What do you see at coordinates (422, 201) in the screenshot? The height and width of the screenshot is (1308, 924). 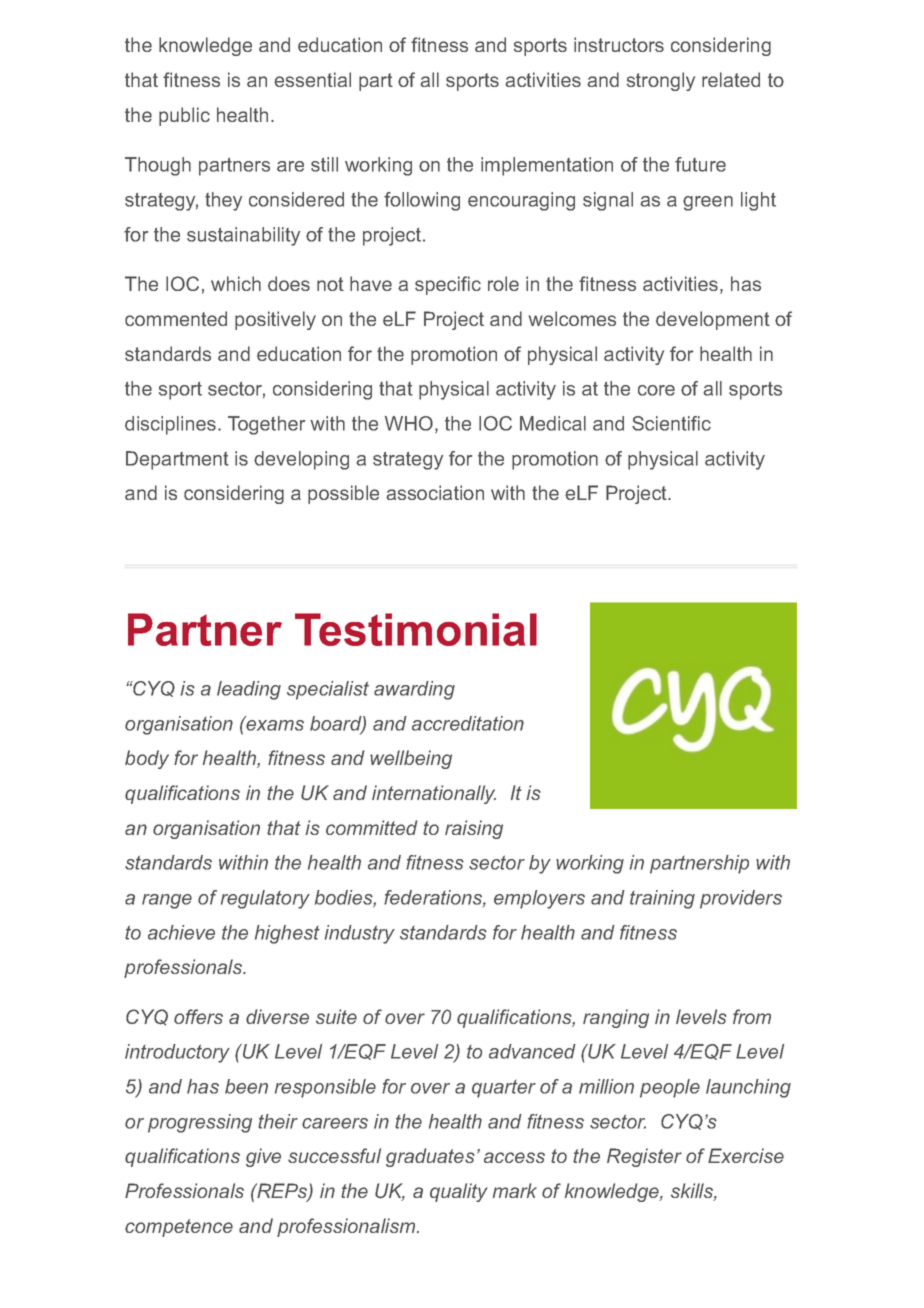 I see `following` at bounding box center [422, 201].
